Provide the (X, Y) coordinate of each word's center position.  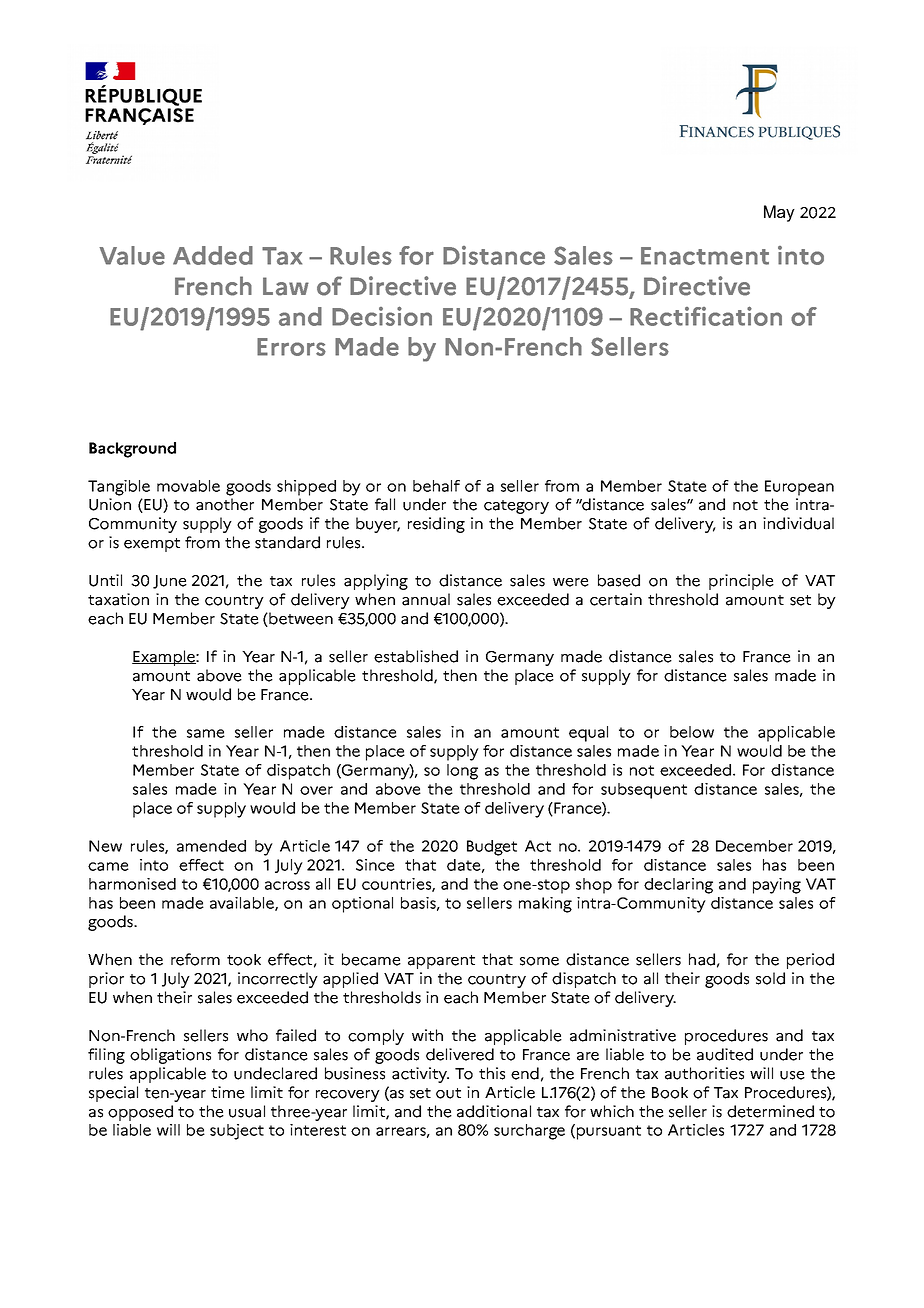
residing (436, 525)
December (754, 846)
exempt (152, 545)
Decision (382, 316)
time (228, 1092)
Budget (492, 848)
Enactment (705, 256)
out (448, 1093)
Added (213, 255)
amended (211, 846)
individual (798, 523)
